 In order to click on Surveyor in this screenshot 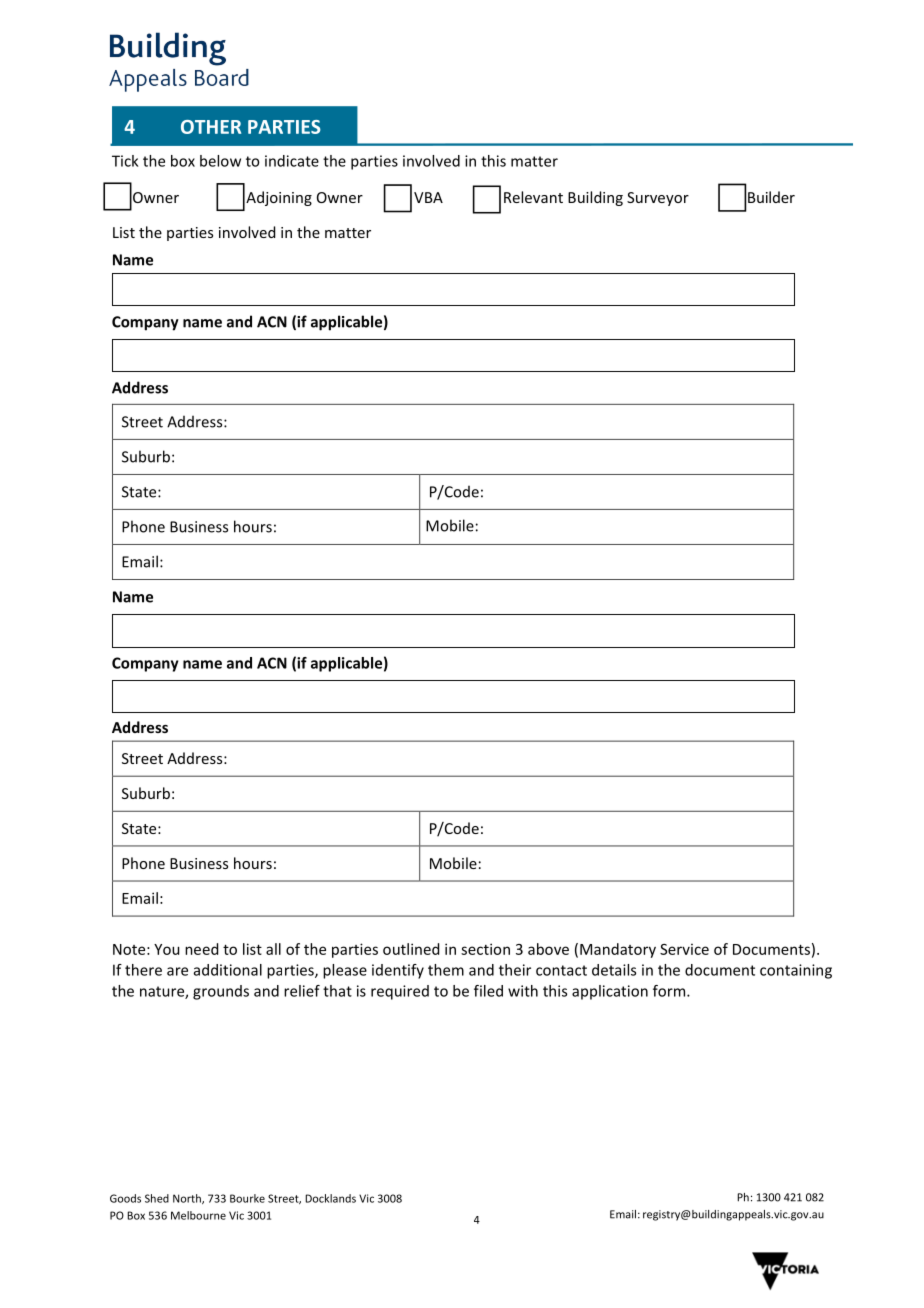, I will do `click(658, 199)`.
